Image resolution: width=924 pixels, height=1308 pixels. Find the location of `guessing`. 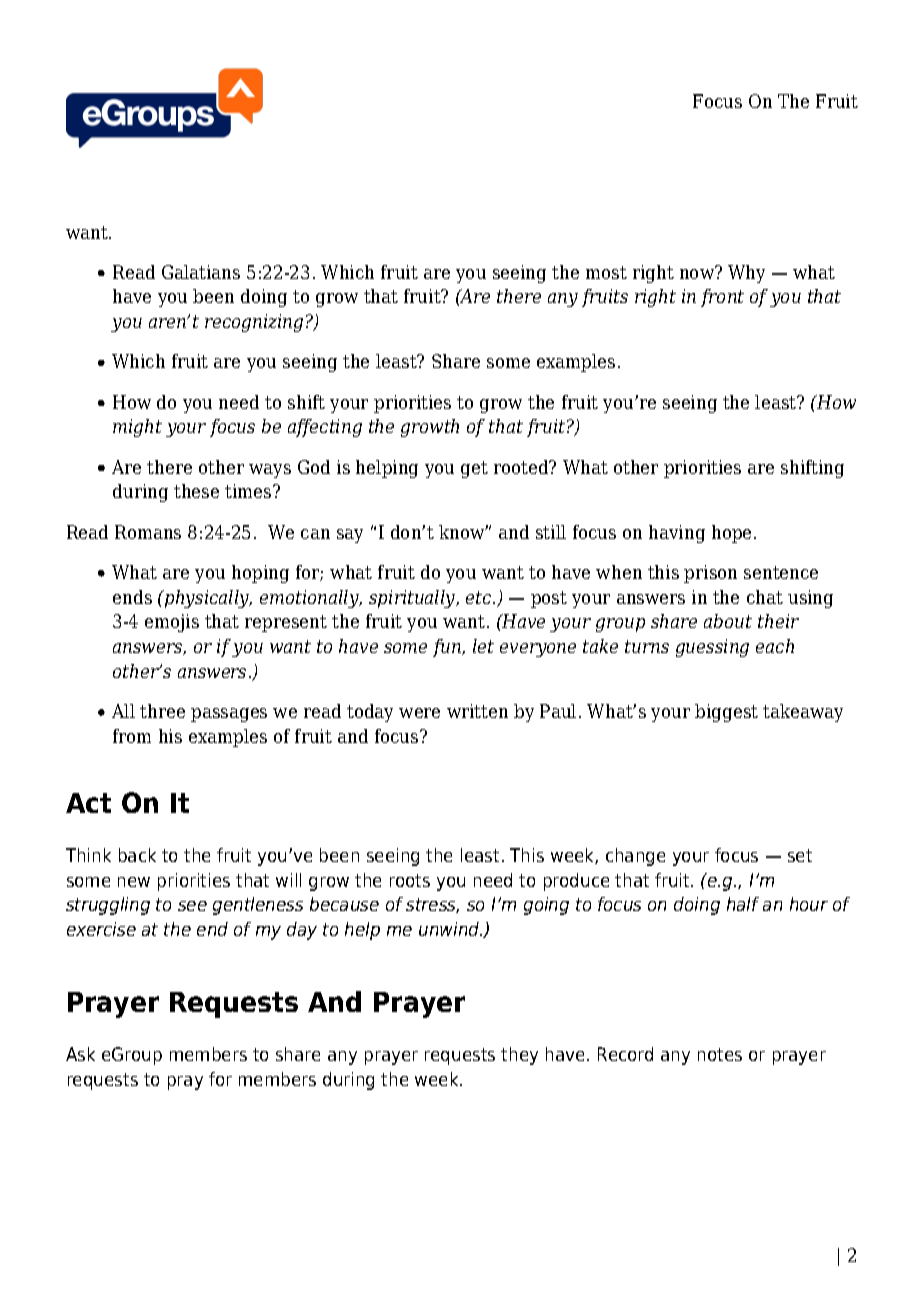

guessing is located at coordinates (712, 648).
